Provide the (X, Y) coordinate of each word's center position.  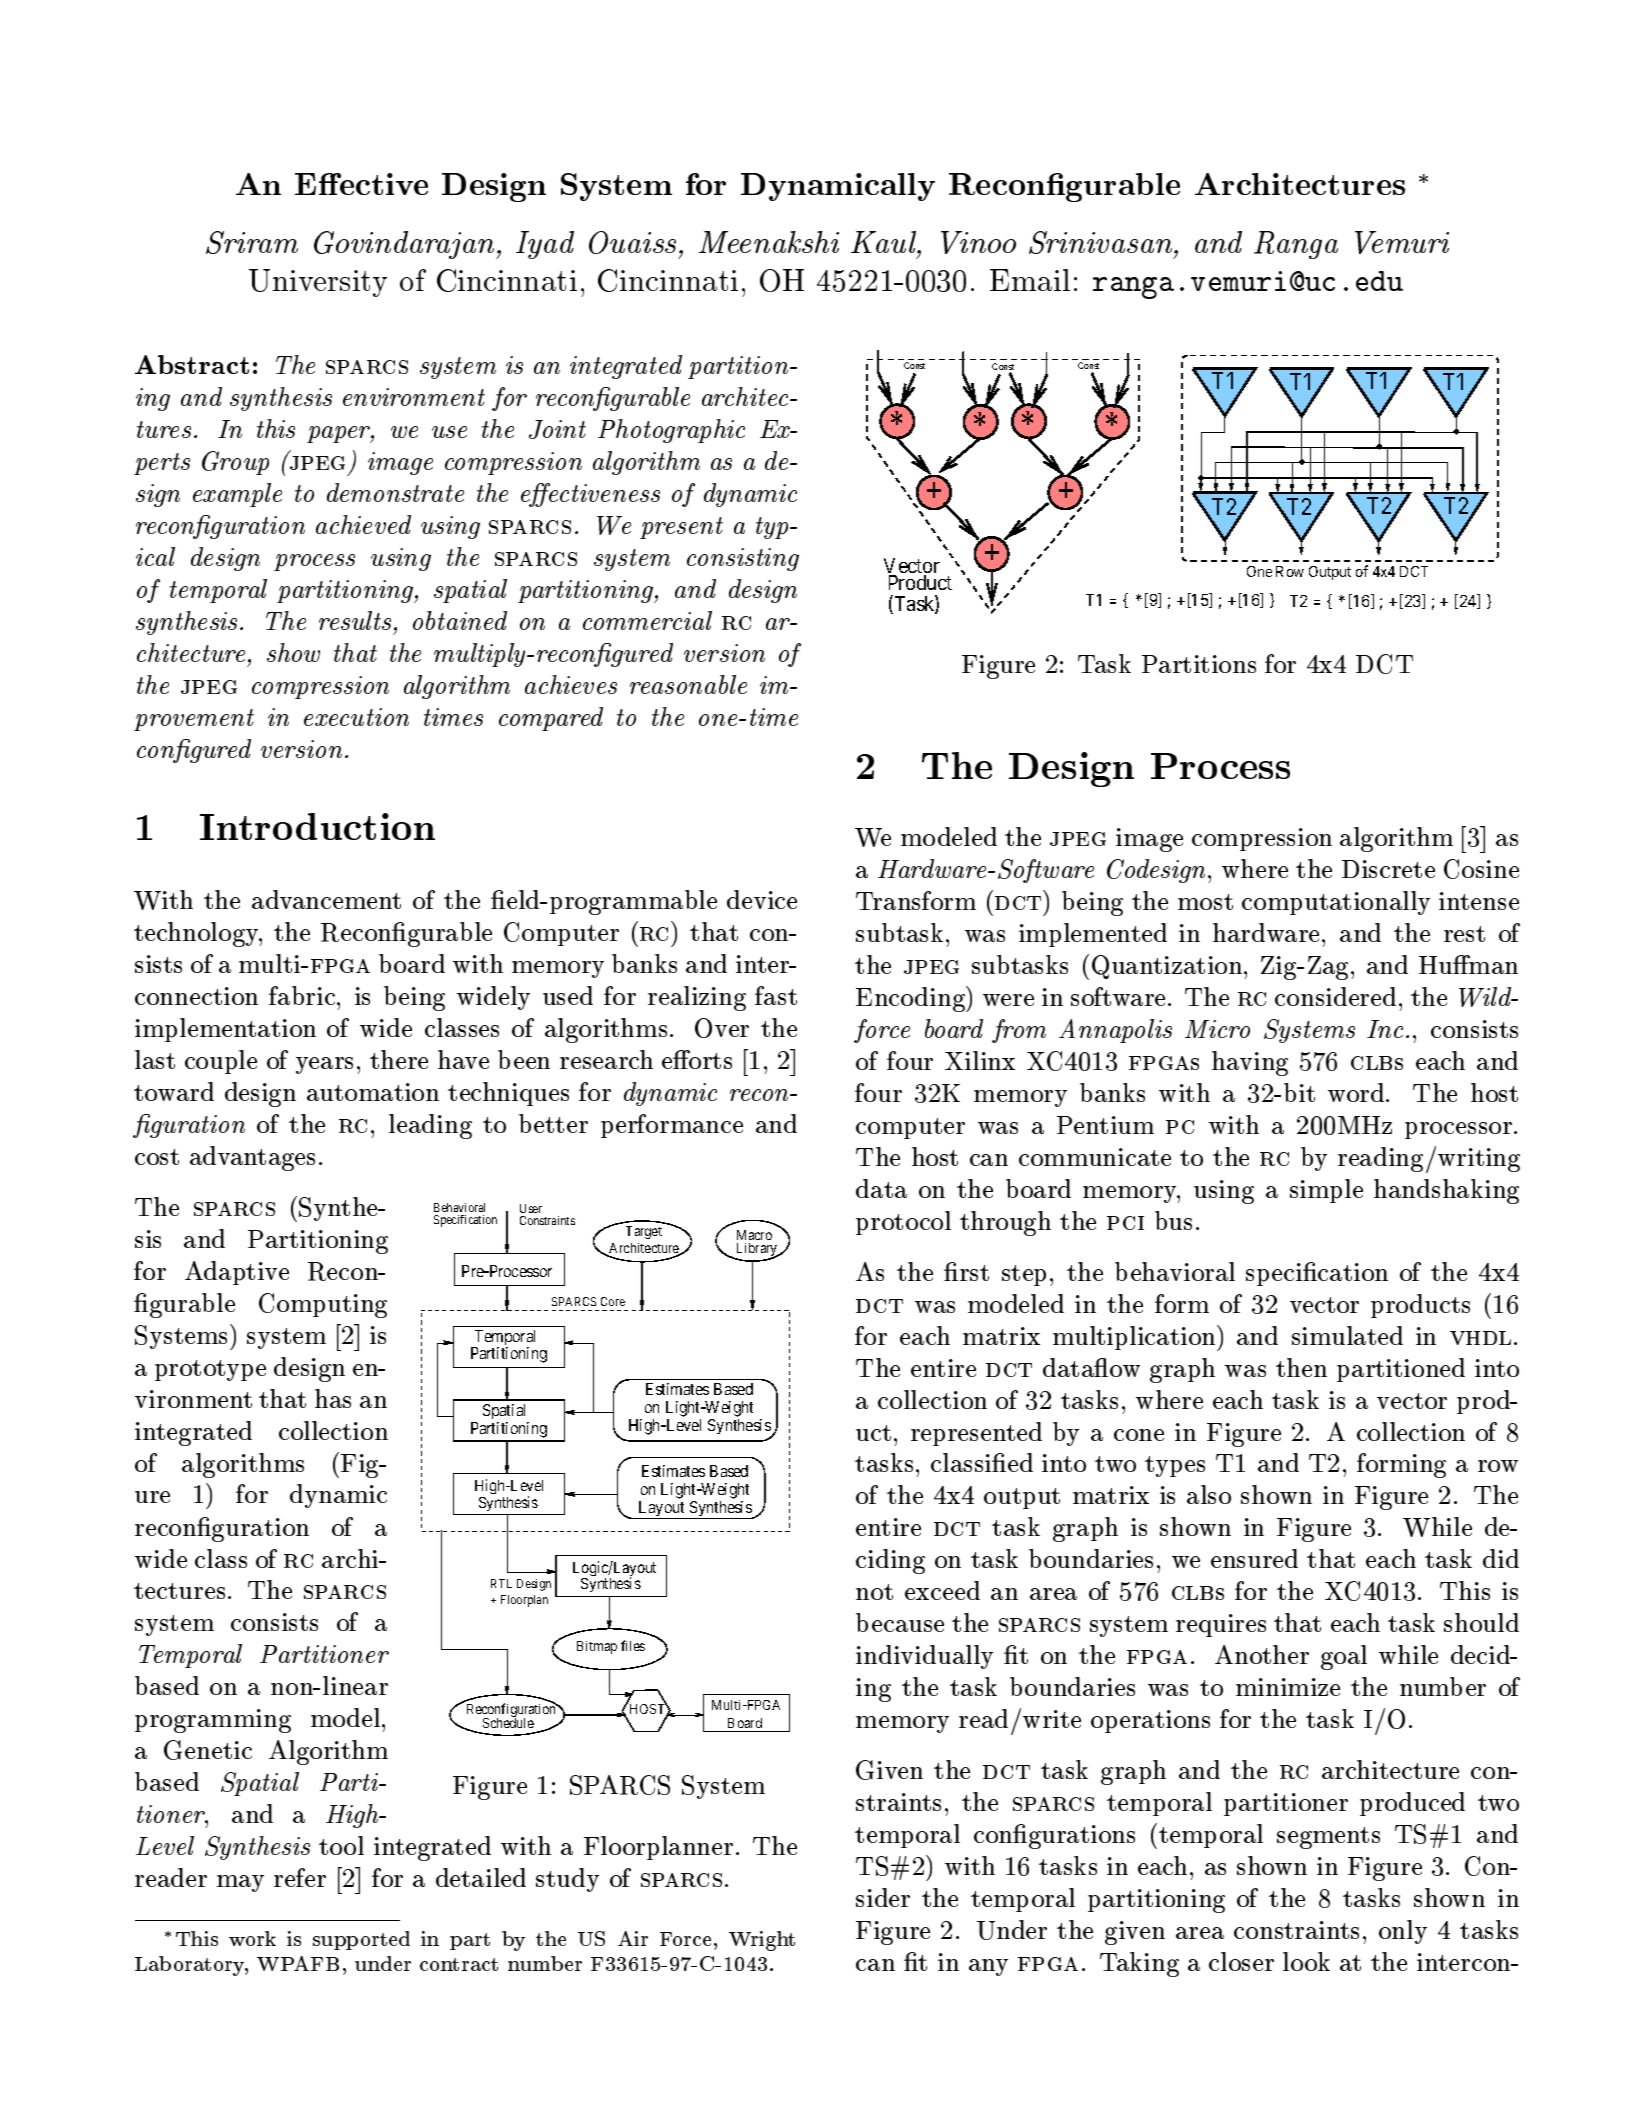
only (1403, 1932)
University (318, 283)
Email (1030, 280)
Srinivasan (1102, 242)
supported (361, 1940)
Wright (762, 1941)
